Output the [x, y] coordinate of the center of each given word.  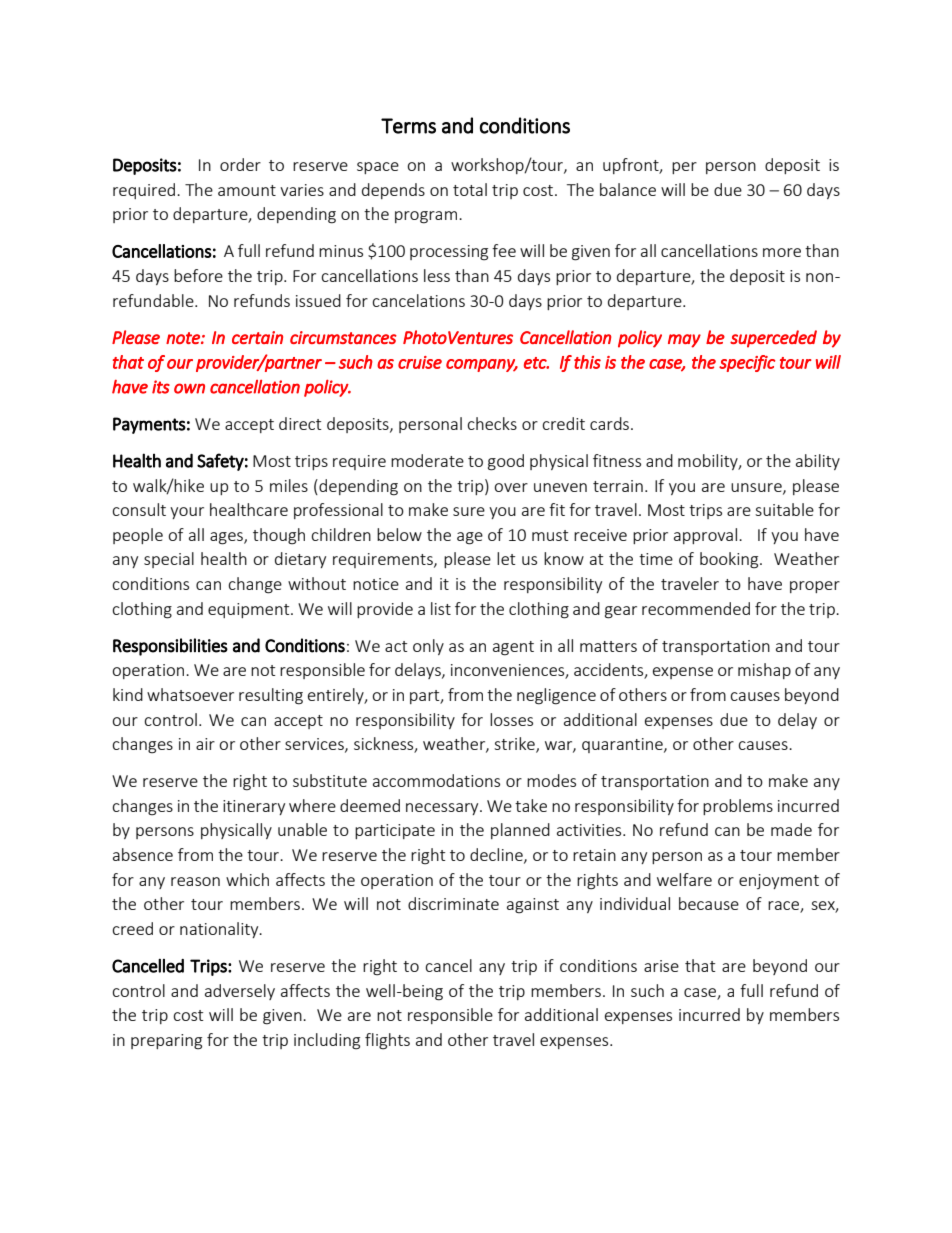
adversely [240, 992]
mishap [764, 671]
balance [628, 189]
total [470, 189]
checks [492, 423]
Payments [149, 425]
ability [818, 462]
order [240, 164]
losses [511, 719]
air [205, 744]
